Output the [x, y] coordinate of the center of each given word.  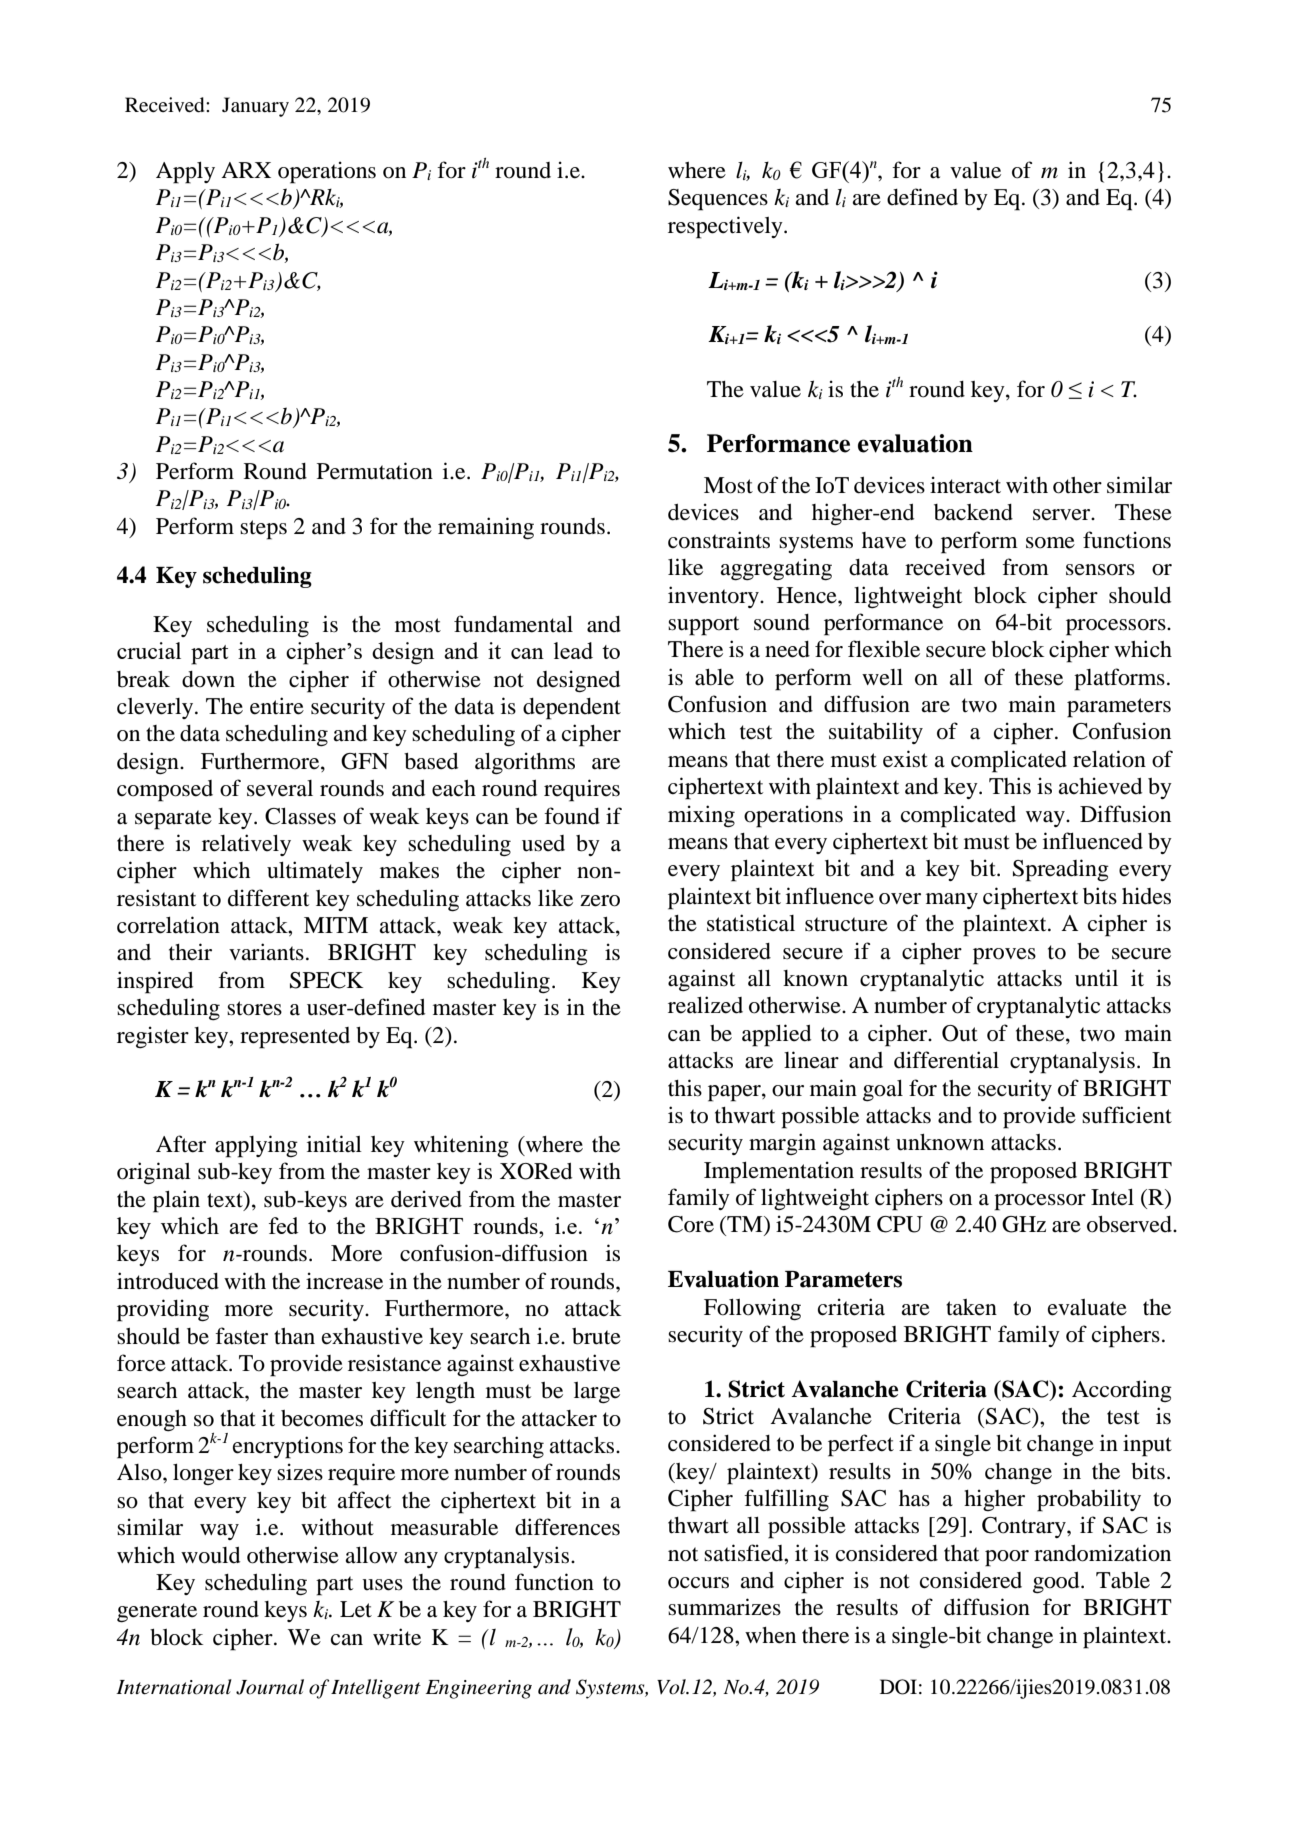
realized [705, 1005]
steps [263, 530]
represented [295, 1038]
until [1096, 978]
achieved [1100, 786]
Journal [270, 1687]
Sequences [718, 200]
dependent [572, 709]
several [280, 788]
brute [596, 1336]
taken [971, 1307]
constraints [719, 540]
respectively [726, 227]
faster [241, 1336]
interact [965, 485]
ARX [246, 170]
